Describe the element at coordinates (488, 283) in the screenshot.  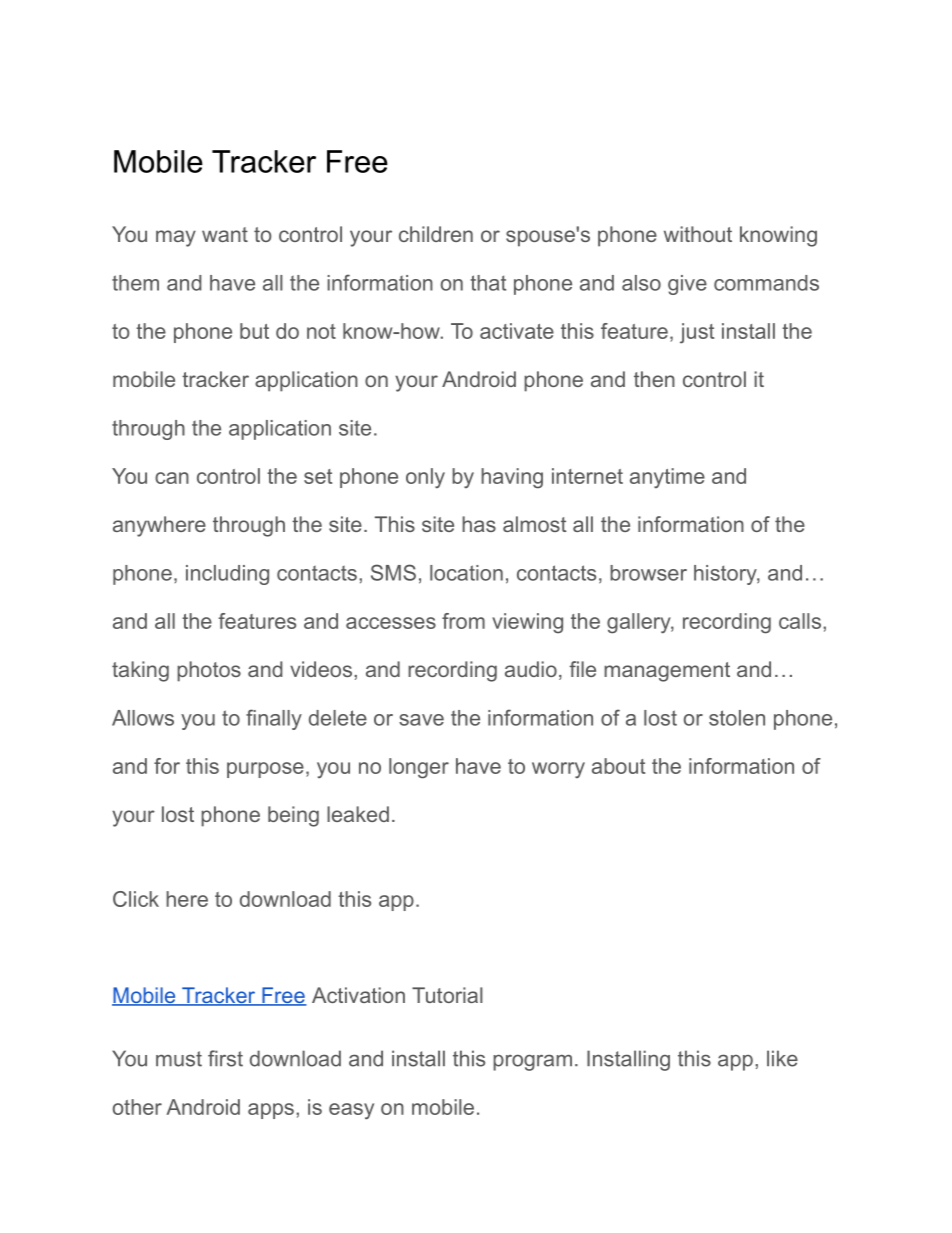
I see `that` at that location.
